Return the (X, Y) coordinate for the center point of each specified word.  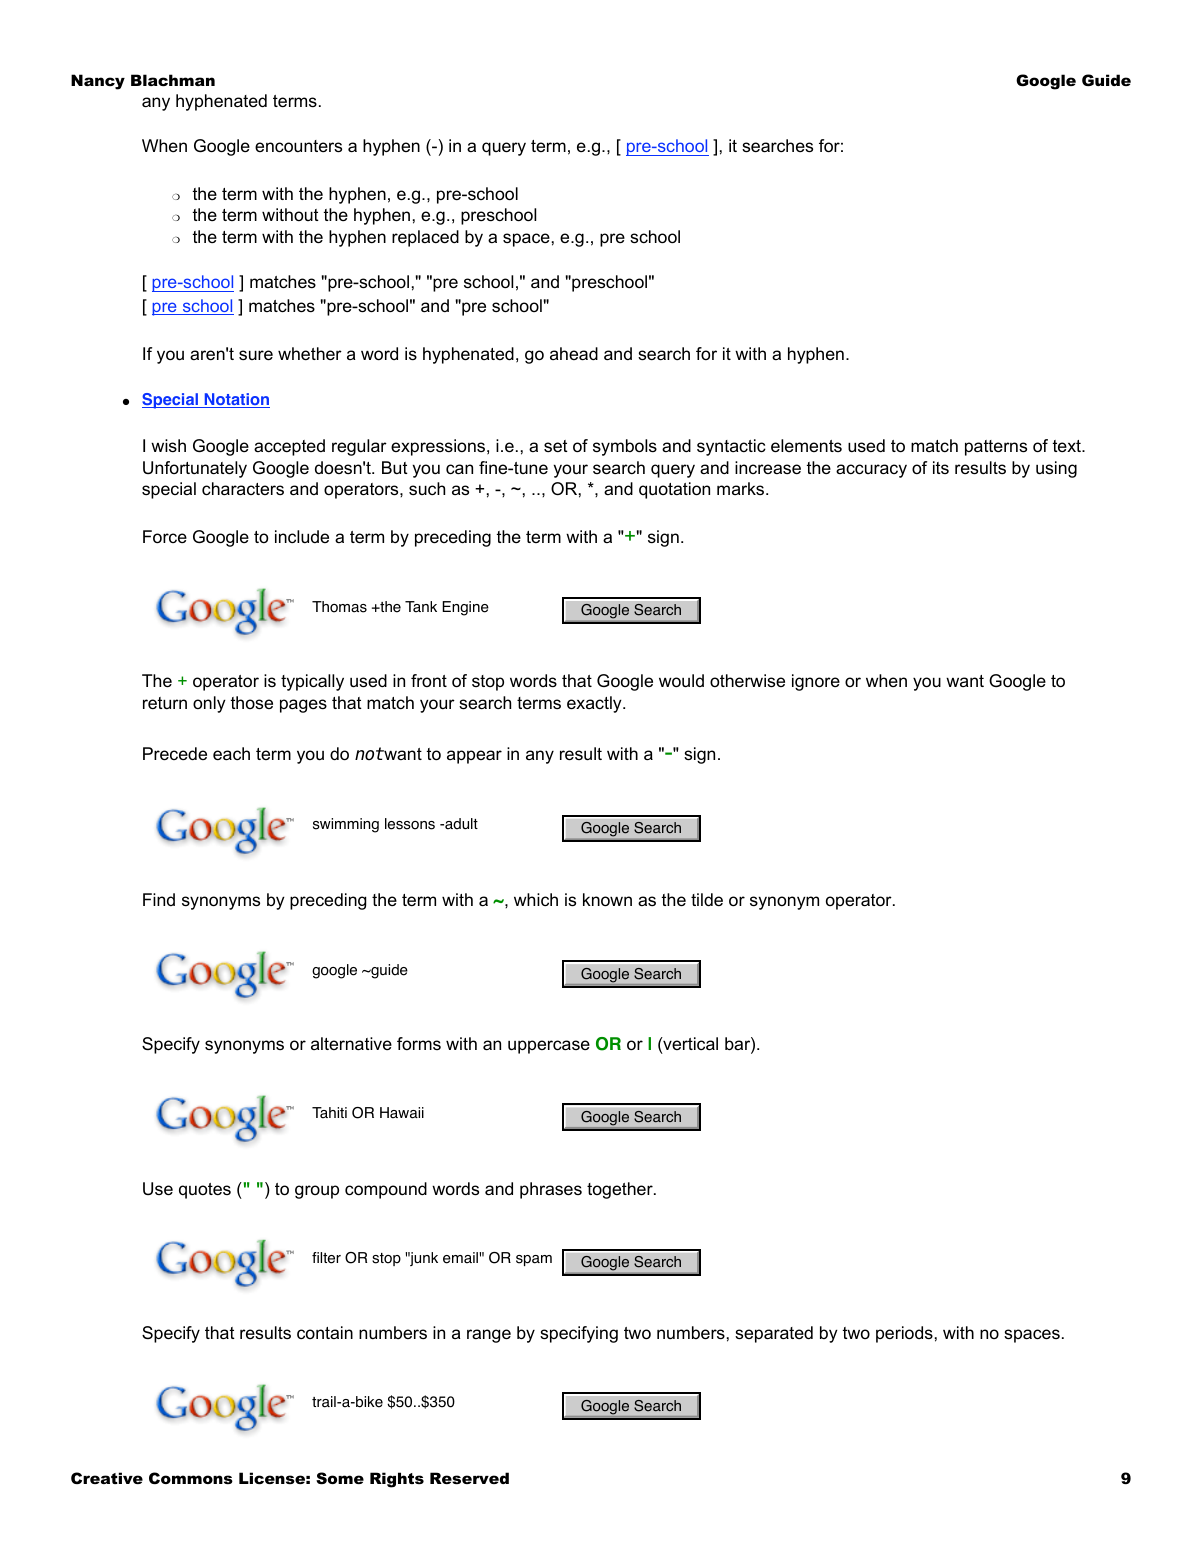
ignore (816, 682)
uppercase (549, 1047)
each (231, 753)
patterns (996, 448)
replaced (425, 238)
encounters (298, 146)
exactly (595, 704)
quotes (205, 1191)
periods (904, 1334)
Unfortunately (195, 469)
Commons (191, 1478)
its (941, 467)
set (556, 446)
